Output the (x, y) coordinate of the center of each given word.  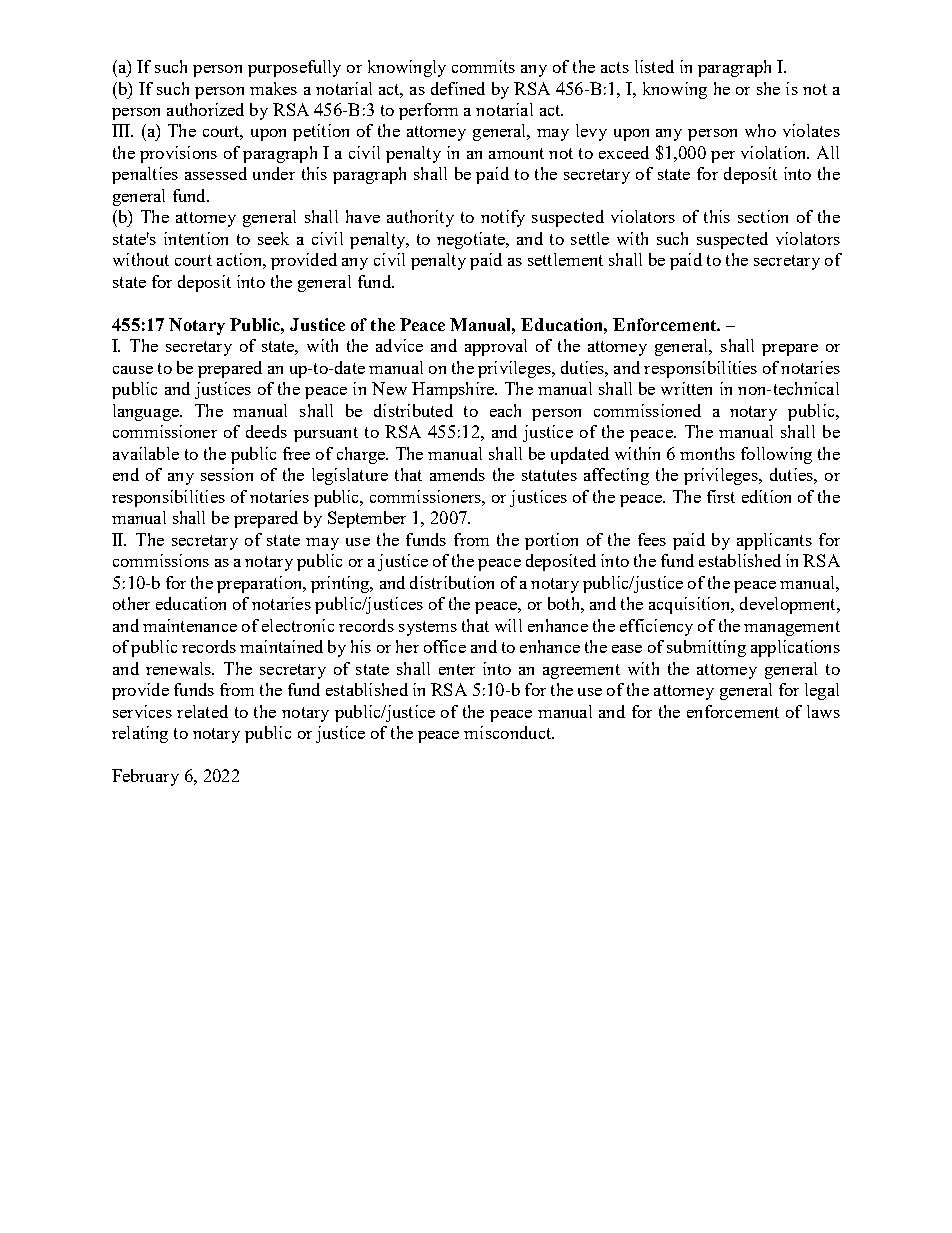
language (147, 412)
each (505, 410)
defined (458, 88)
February (145, 777)
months (707, 453)
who (760, 130)
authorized (205, 109)
